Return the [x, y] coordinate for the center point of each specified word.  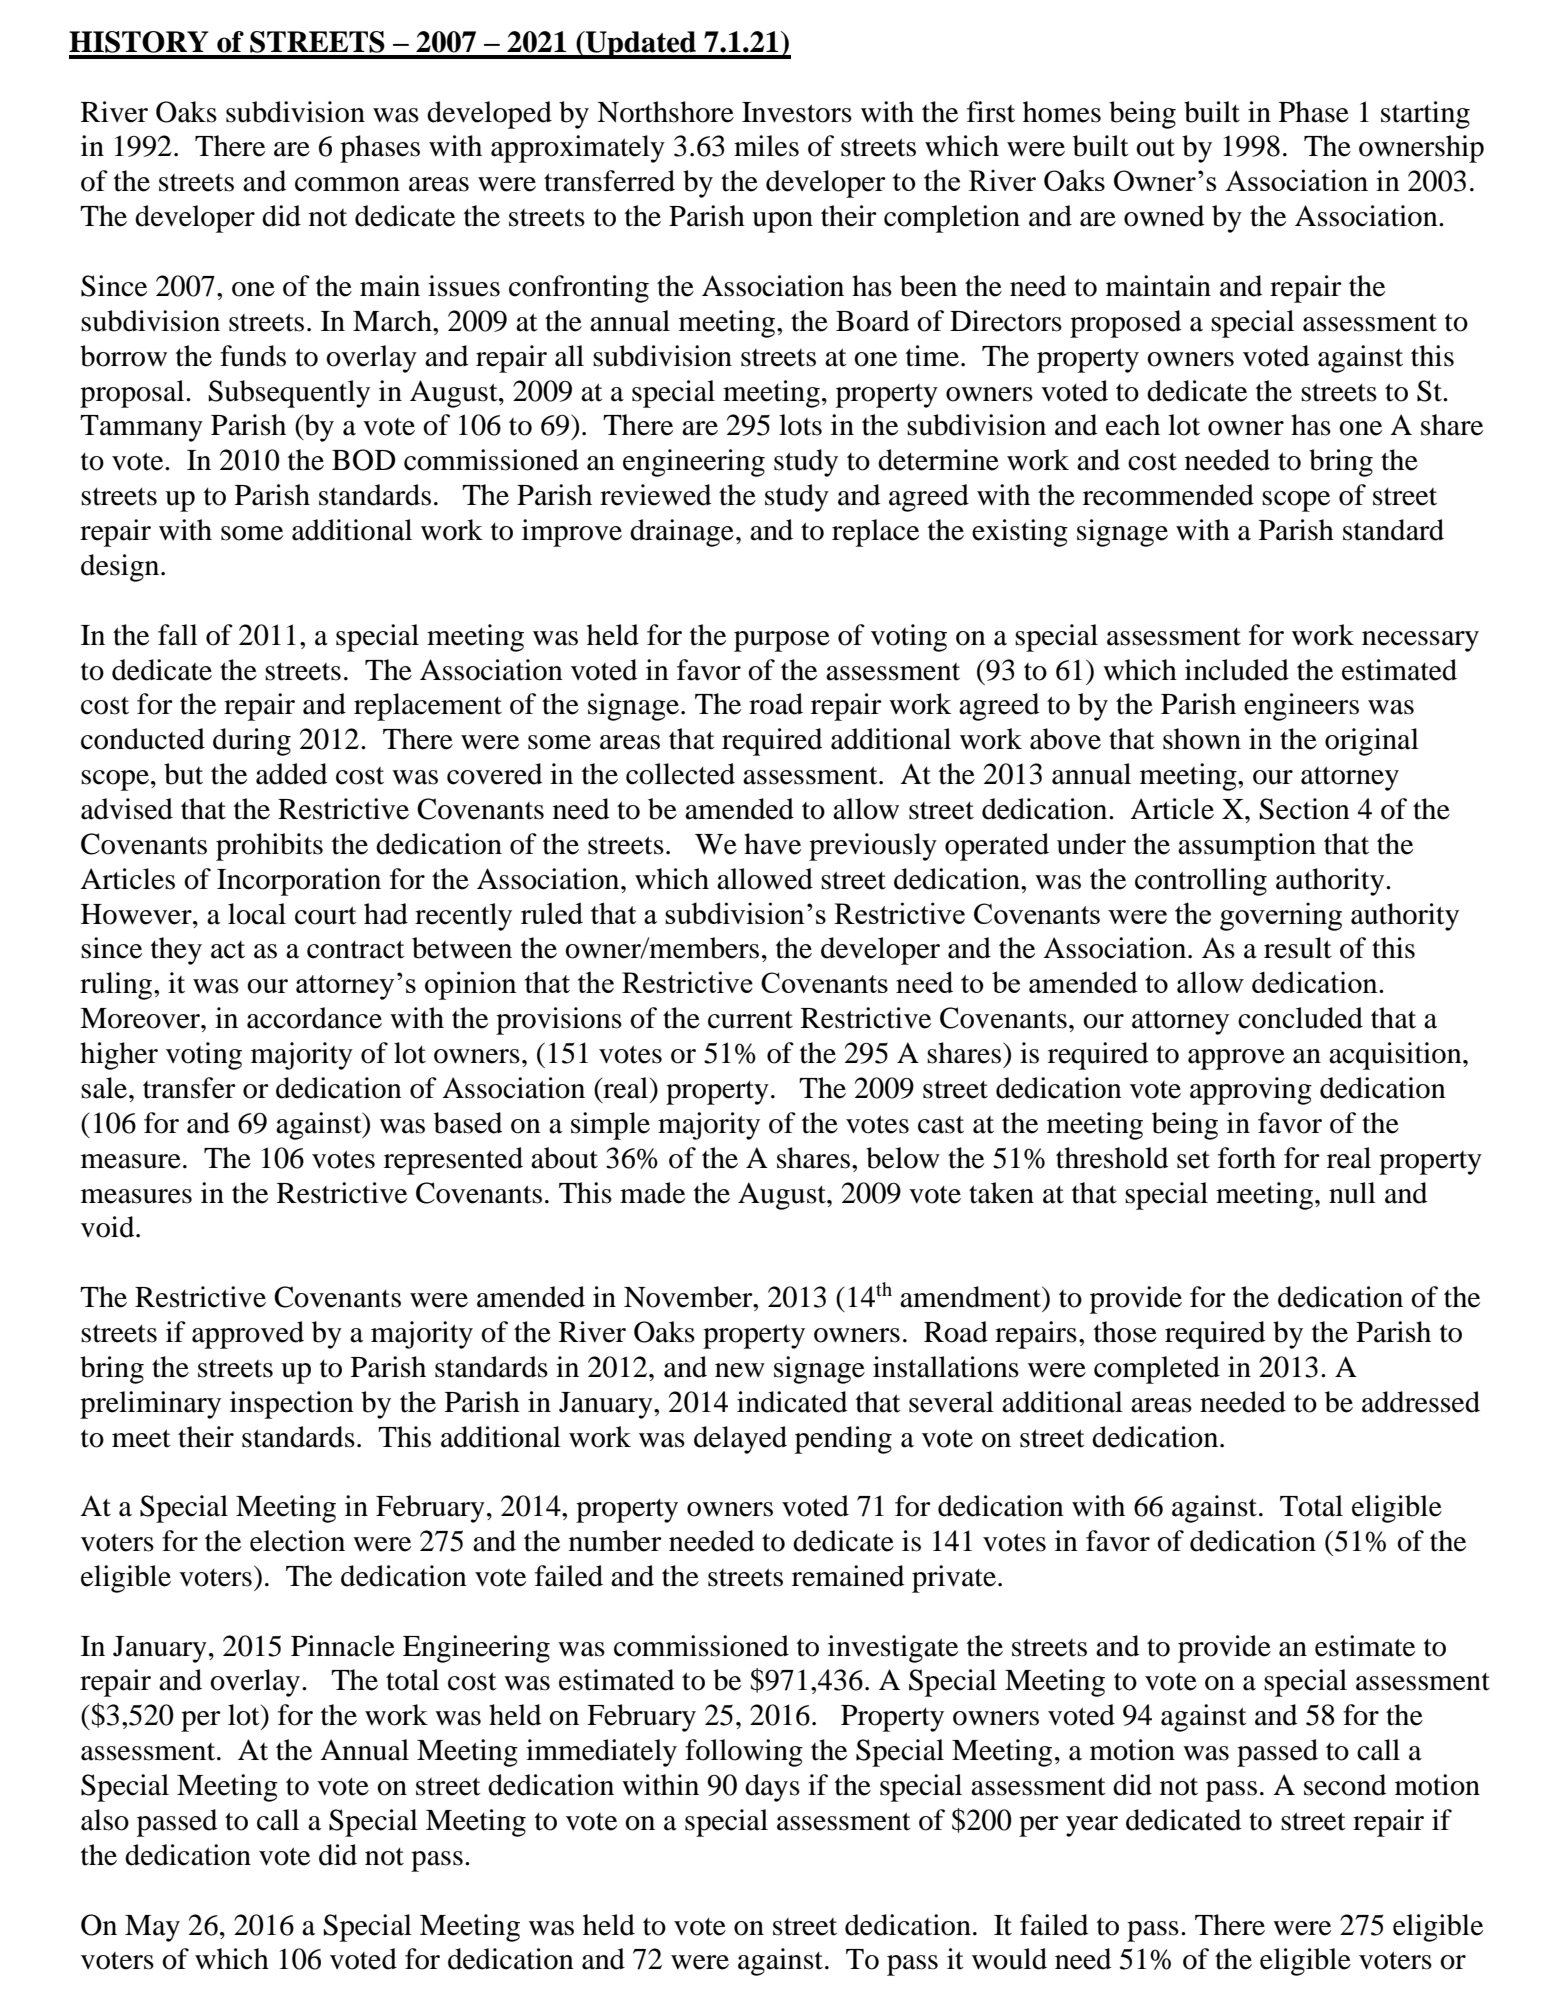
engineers [1301, 707]
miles [766, 146]
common [347, 184]
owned [1164, 216]
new [740, 1370]
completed [1157, 1370]
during [252, 742]
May [152, 1928]
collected [680, 774]
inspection [292, 1405]
